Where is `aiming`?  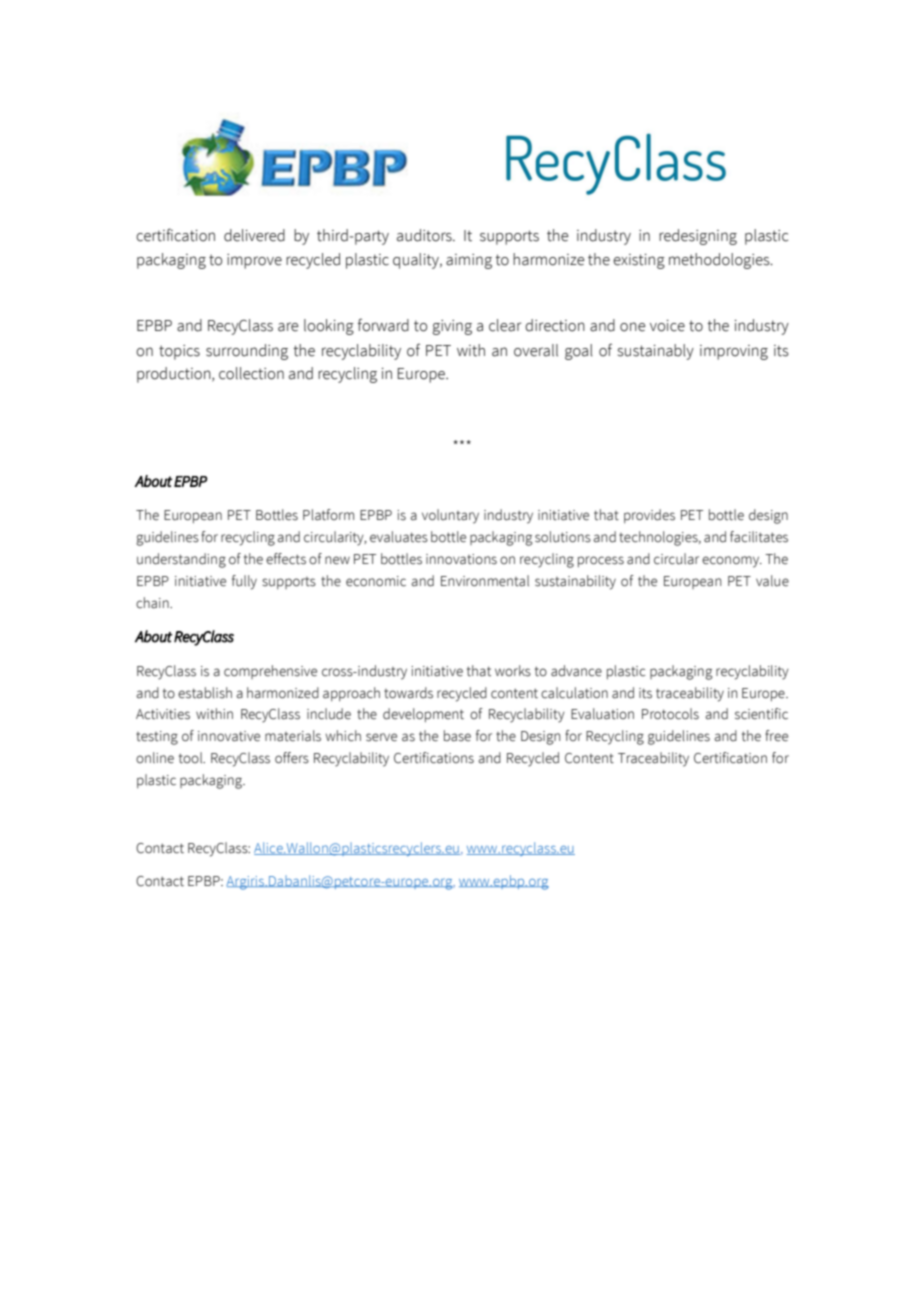 aiming is located at coordinates (469, 261).
